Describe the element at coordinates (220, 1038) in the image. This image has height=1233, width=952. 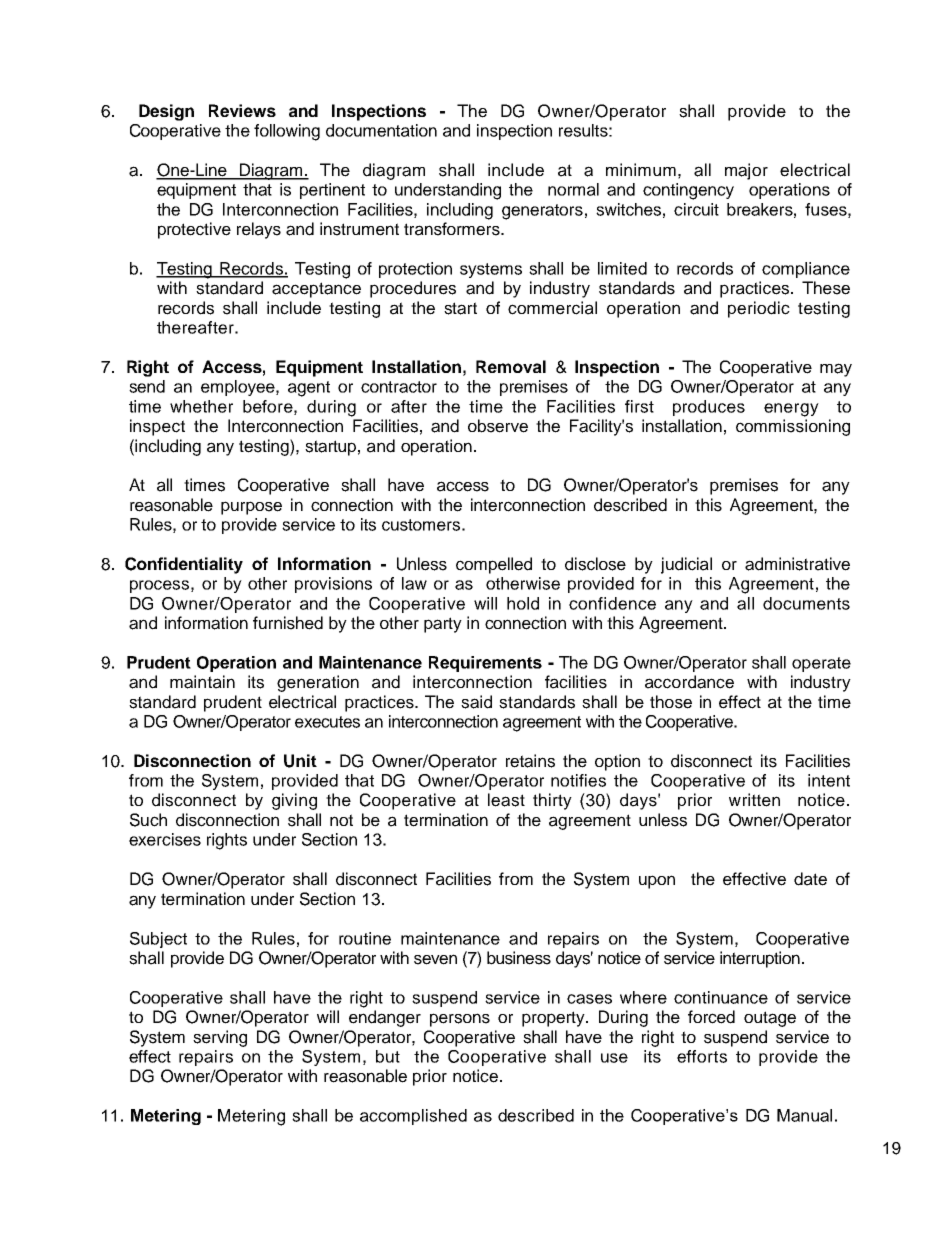
I see `serving` at that location.
